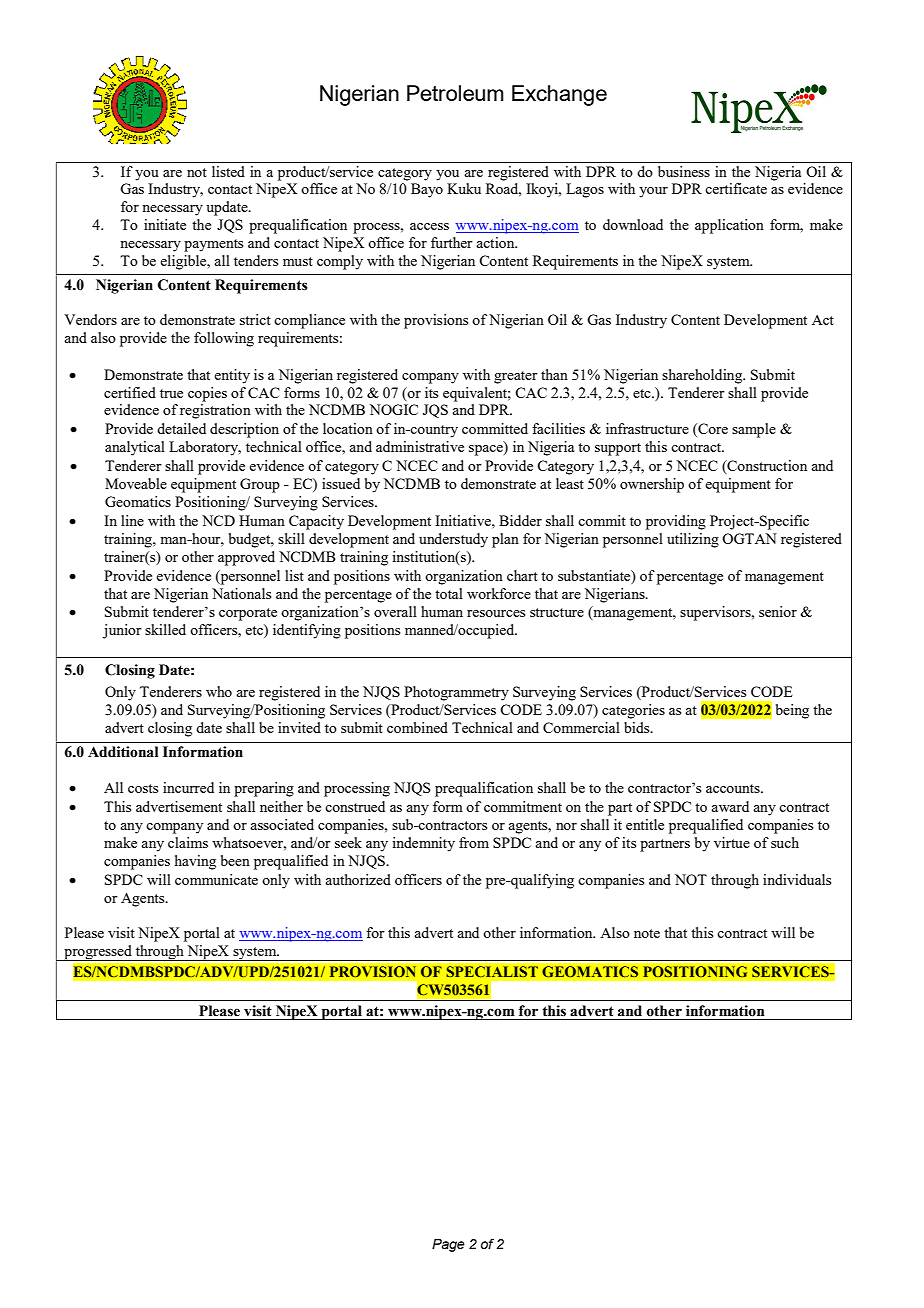 This screenshot has width=924, height=1308. Describe the element at coordinates (219, 691) in the screenshot. I see `who` at that location.
